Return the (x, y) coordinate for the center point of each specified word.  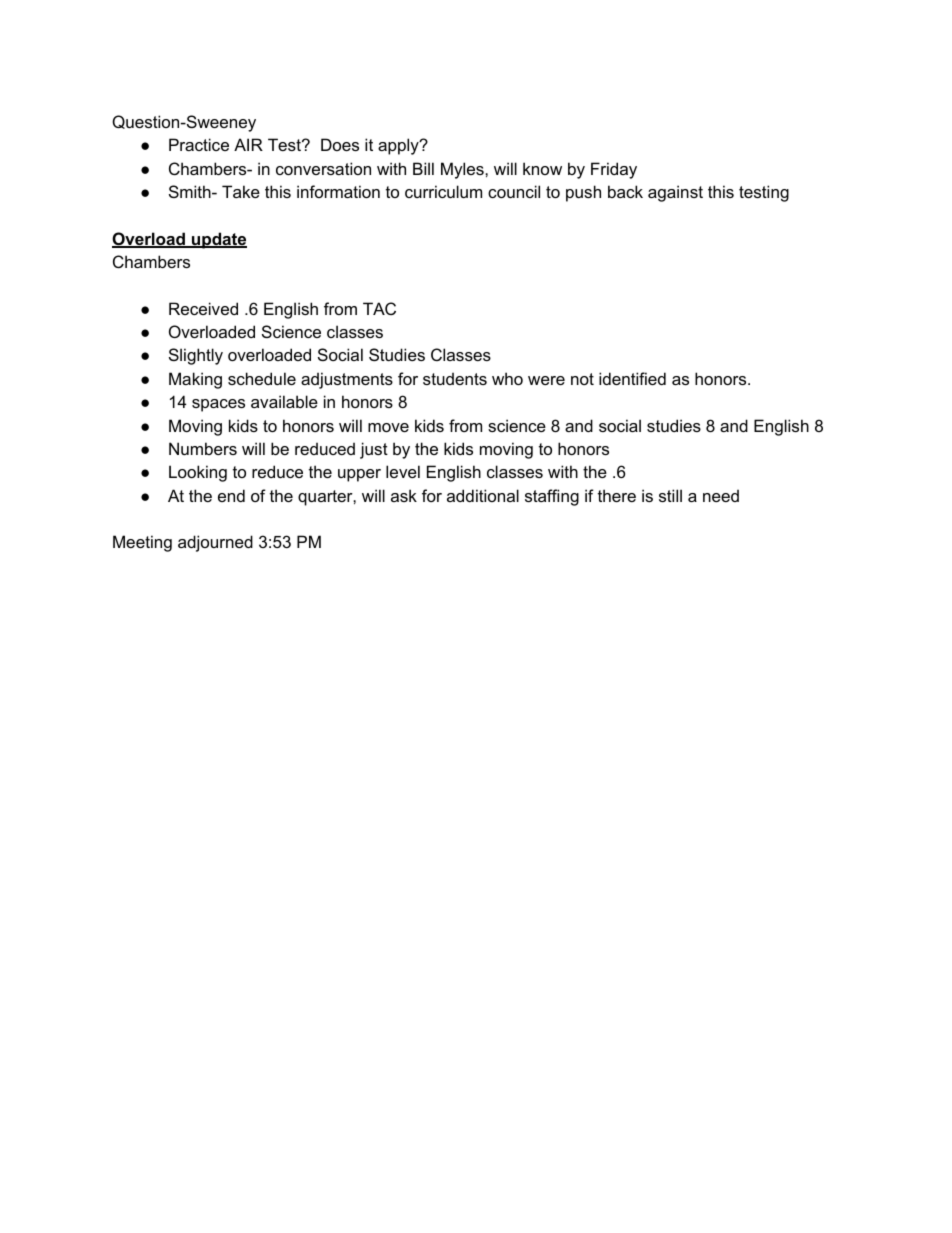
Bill (423, 168)
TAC (379, 308)
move (388, 427)
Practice (199, 144)
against (675, 193)
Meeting (142, 543)
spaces (218, 405)
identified (632, 378)
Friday (614, 170)
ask (404, 495)
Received (203, 308)
